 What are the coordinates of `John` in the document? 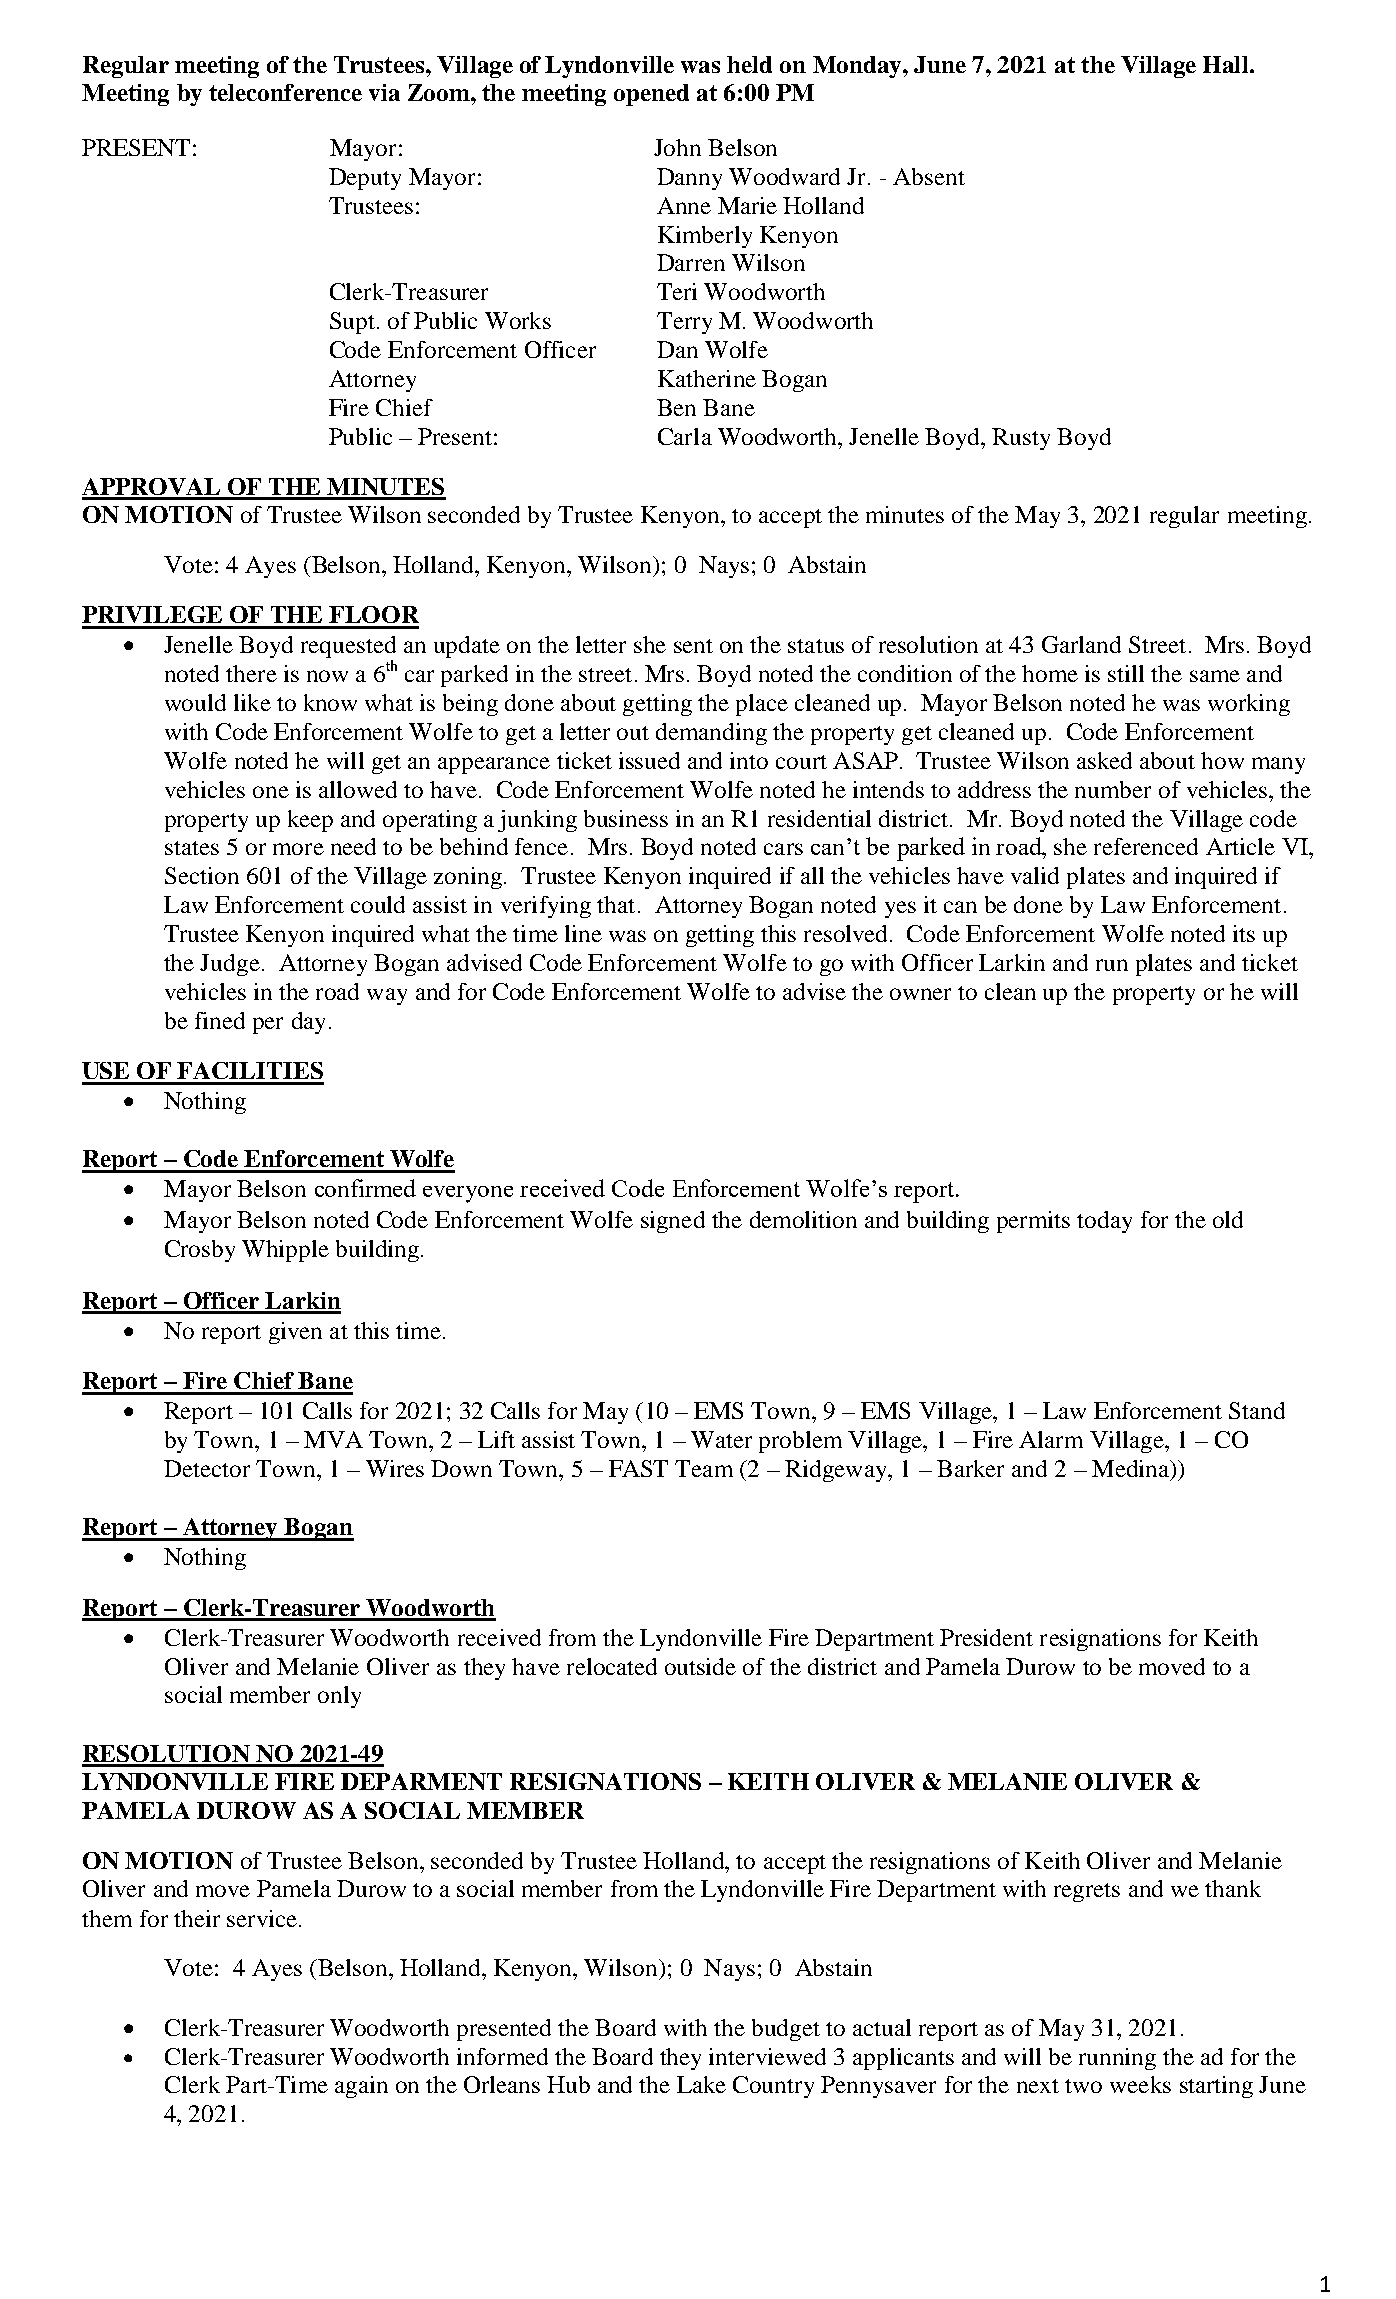 It's located at (677, 147).
